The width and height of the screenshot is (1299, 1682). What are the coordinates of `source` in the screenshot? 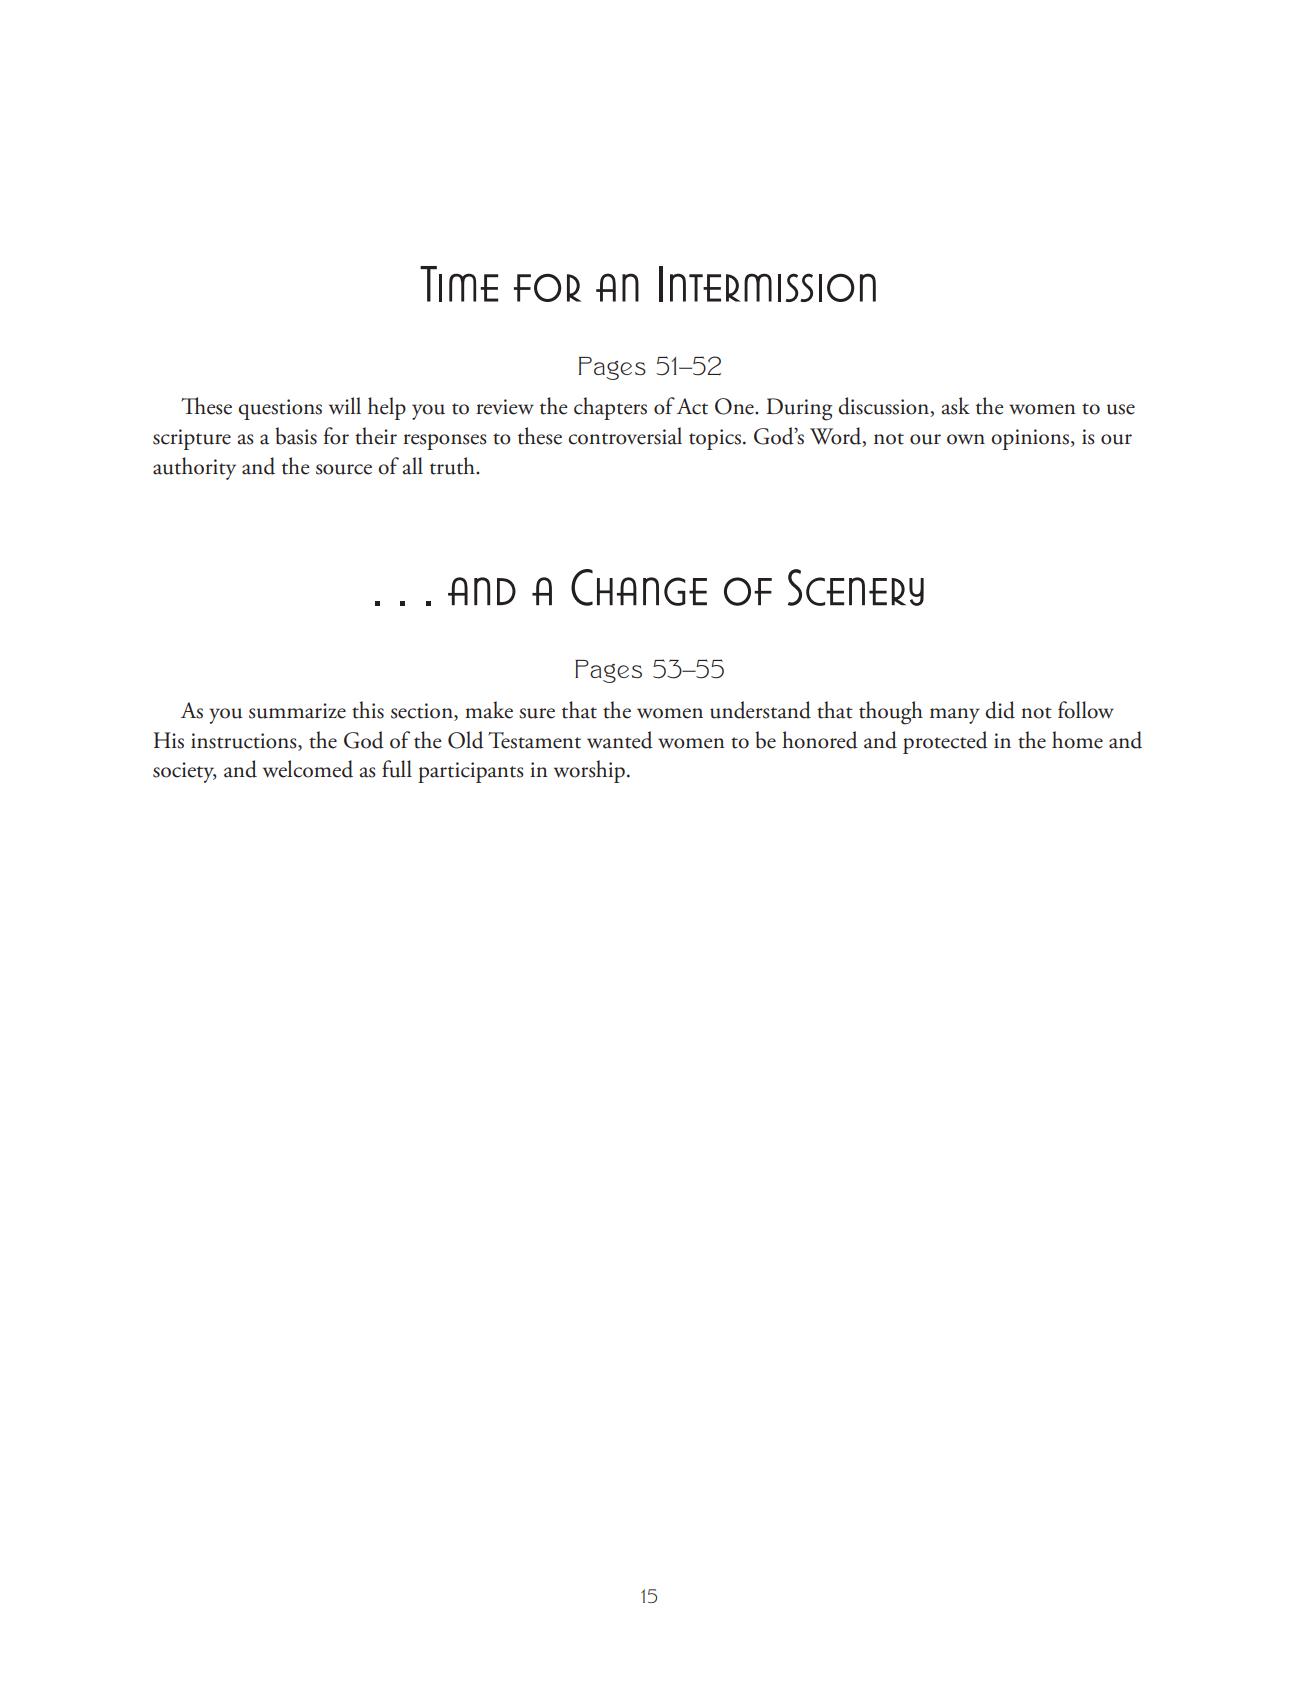 It's located at (344, 469).
